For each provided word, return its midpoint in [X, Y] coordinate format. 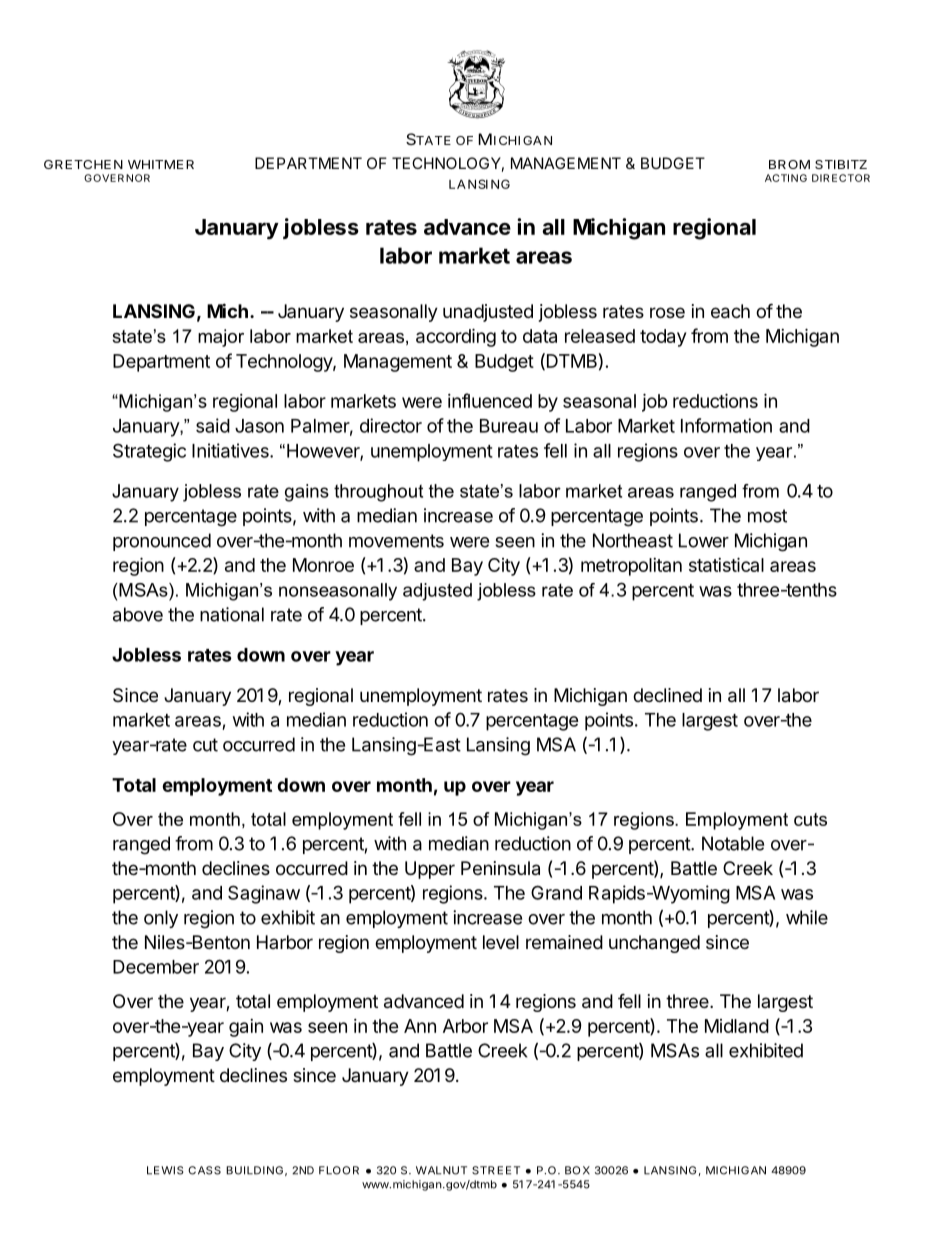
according [456, 337]
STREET [496, 1170]
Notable [733, 843]
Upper [430, 870]
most [767, 516]
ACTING [786, 178]
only [161, 919]
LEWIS [165, 1170]
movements [396, 541]
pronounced [162, 542]
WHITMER [161, 164]
